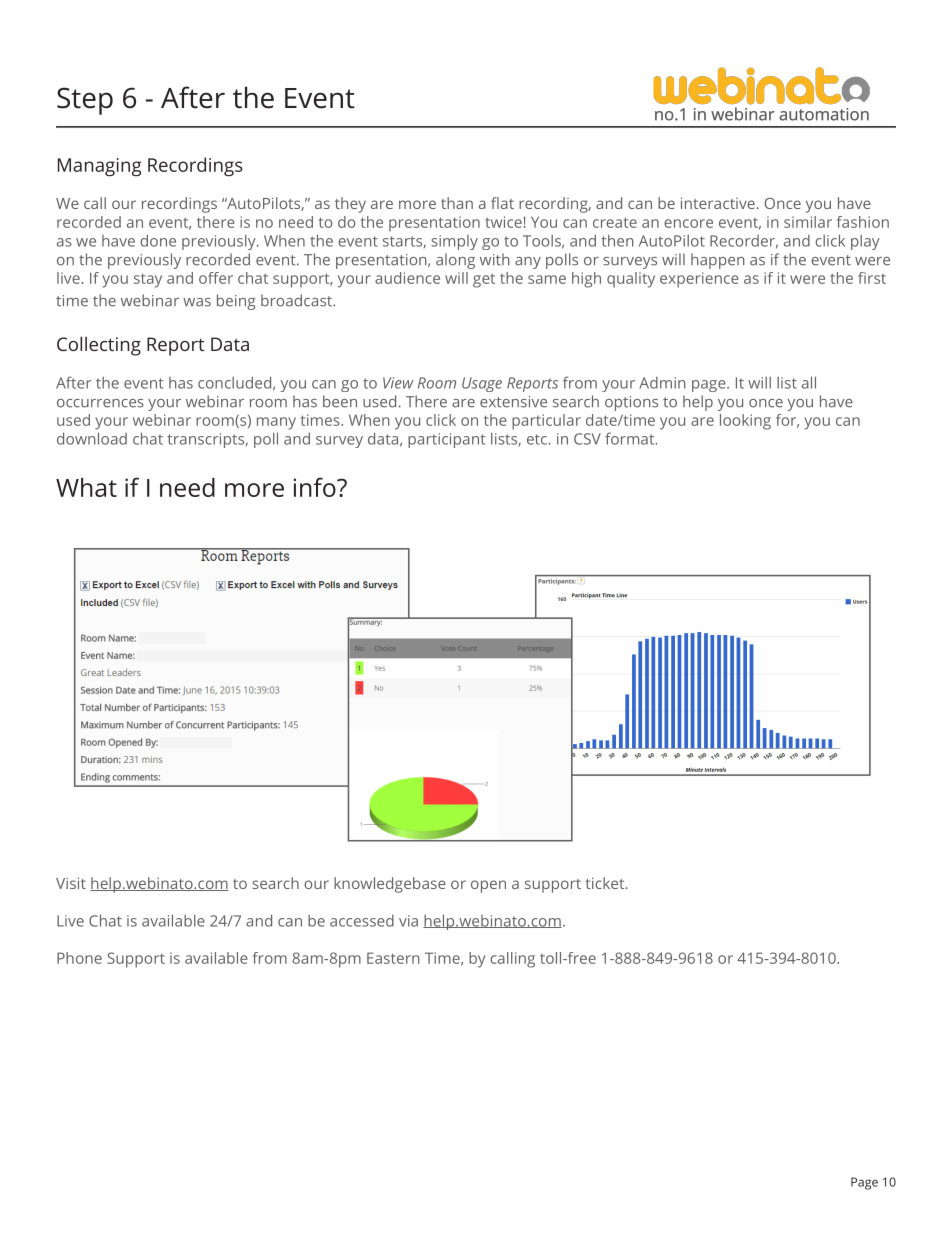  What do you see at coordinates (85, 101) in the screenshot?
I see `Step` at bounding box center [85, 101].
